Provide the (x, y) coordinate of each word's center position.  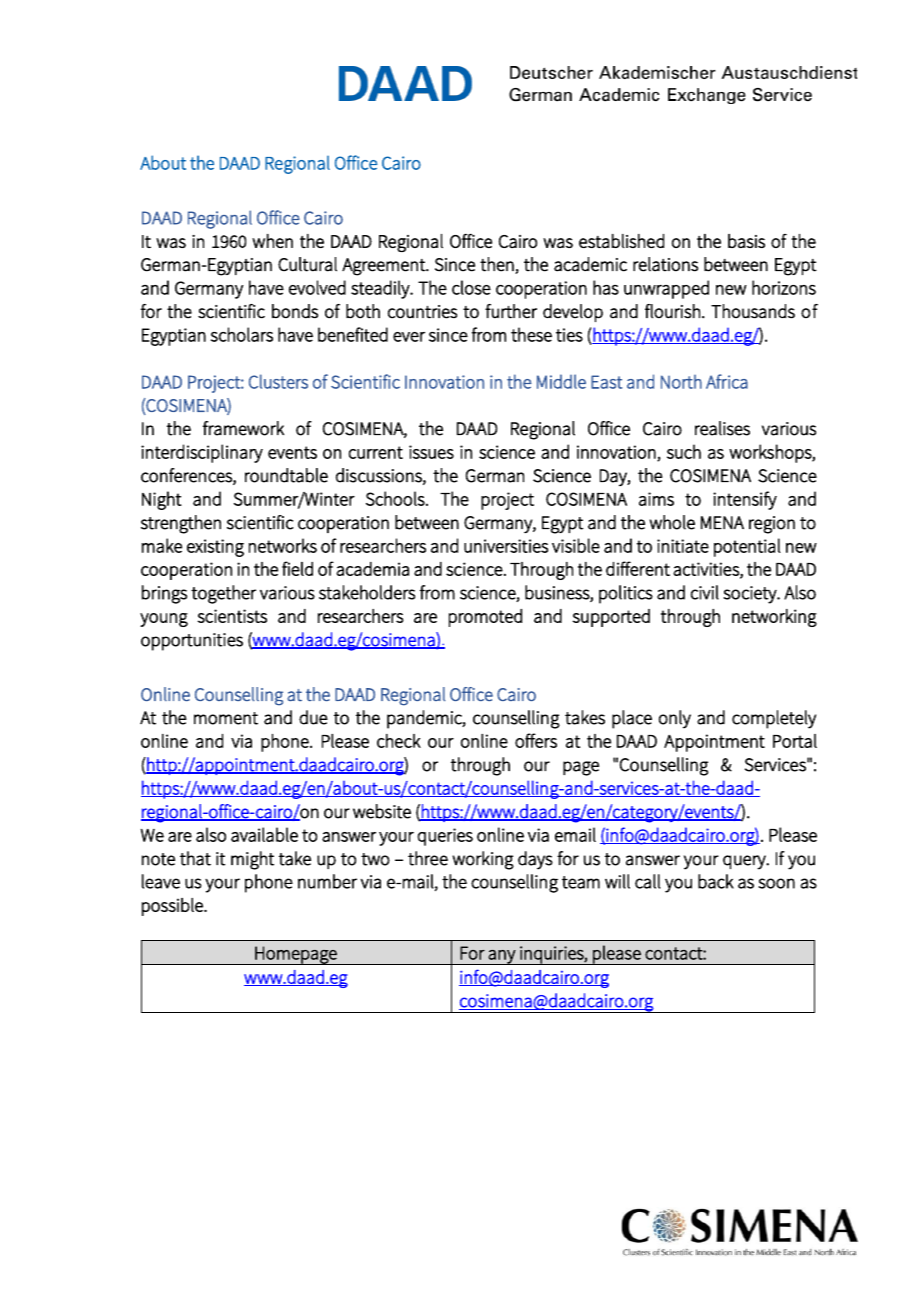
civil (705, 592)
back (716, 881)
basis (746, 241)
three (428, 858)
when (272, 241)
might (252, 860)
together (223, 594)
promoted (485, 618)
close (471, 287)
